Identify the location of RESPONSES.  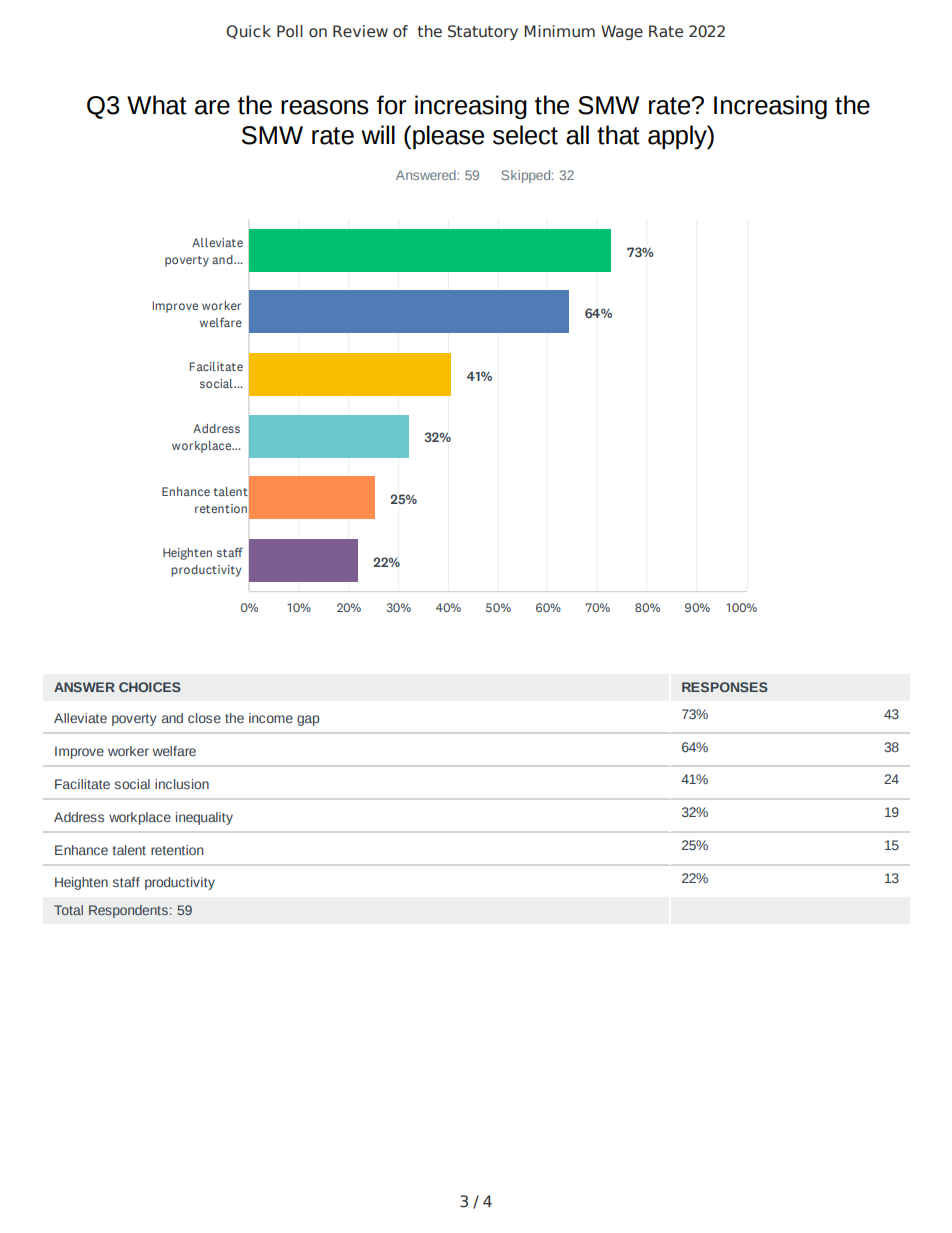
(725, 687).
